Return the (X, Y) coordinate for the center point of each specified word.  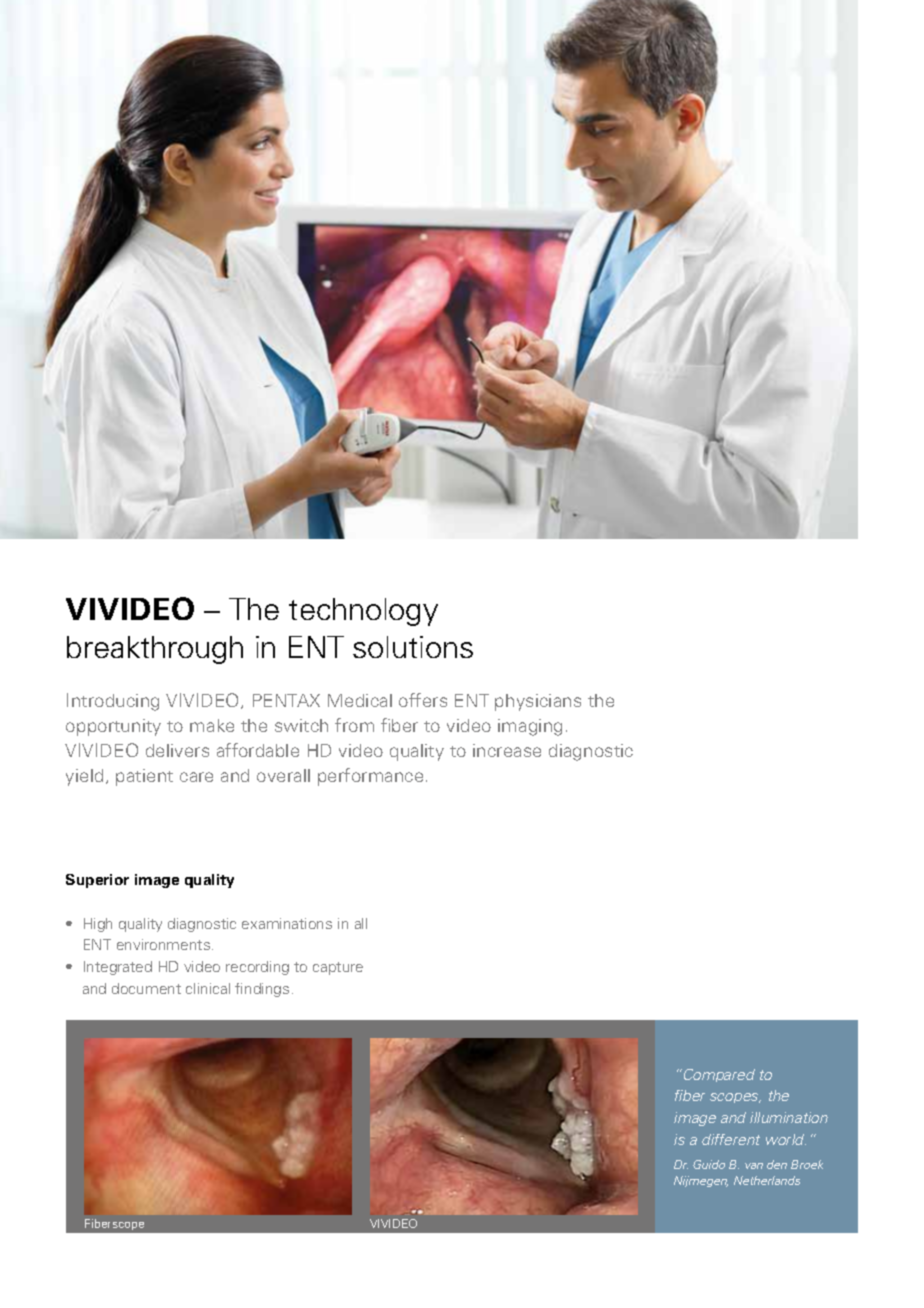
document (146, 988)
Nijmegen (701, 1181)
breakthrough (155, 650)
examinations (287, 923)
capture (338, 968)
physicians (538, 702)
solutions (413, 647)
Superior (97, 881)
